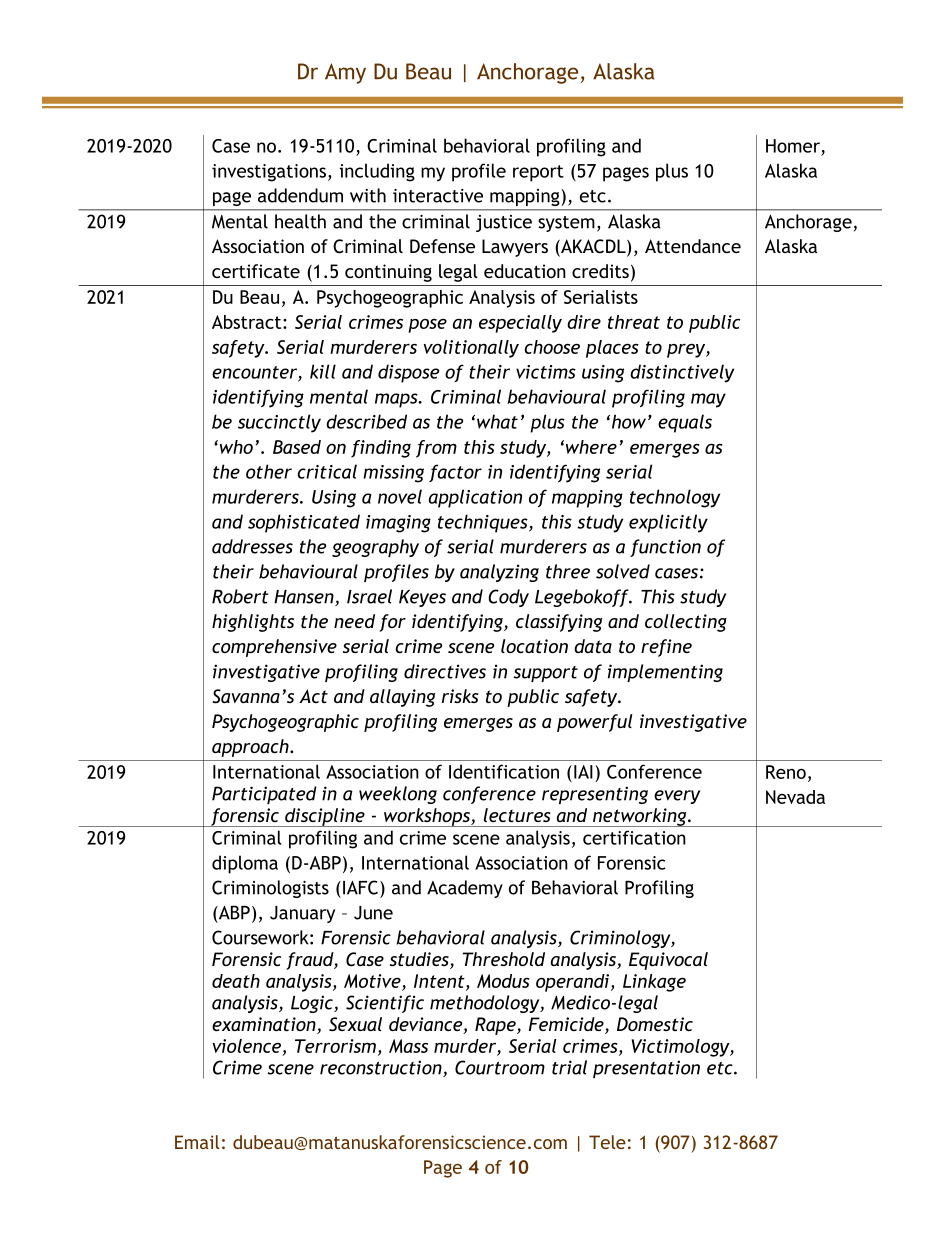 This screenshot has height=1233, width=952. I want to click on violence, so click(247, 1047).
